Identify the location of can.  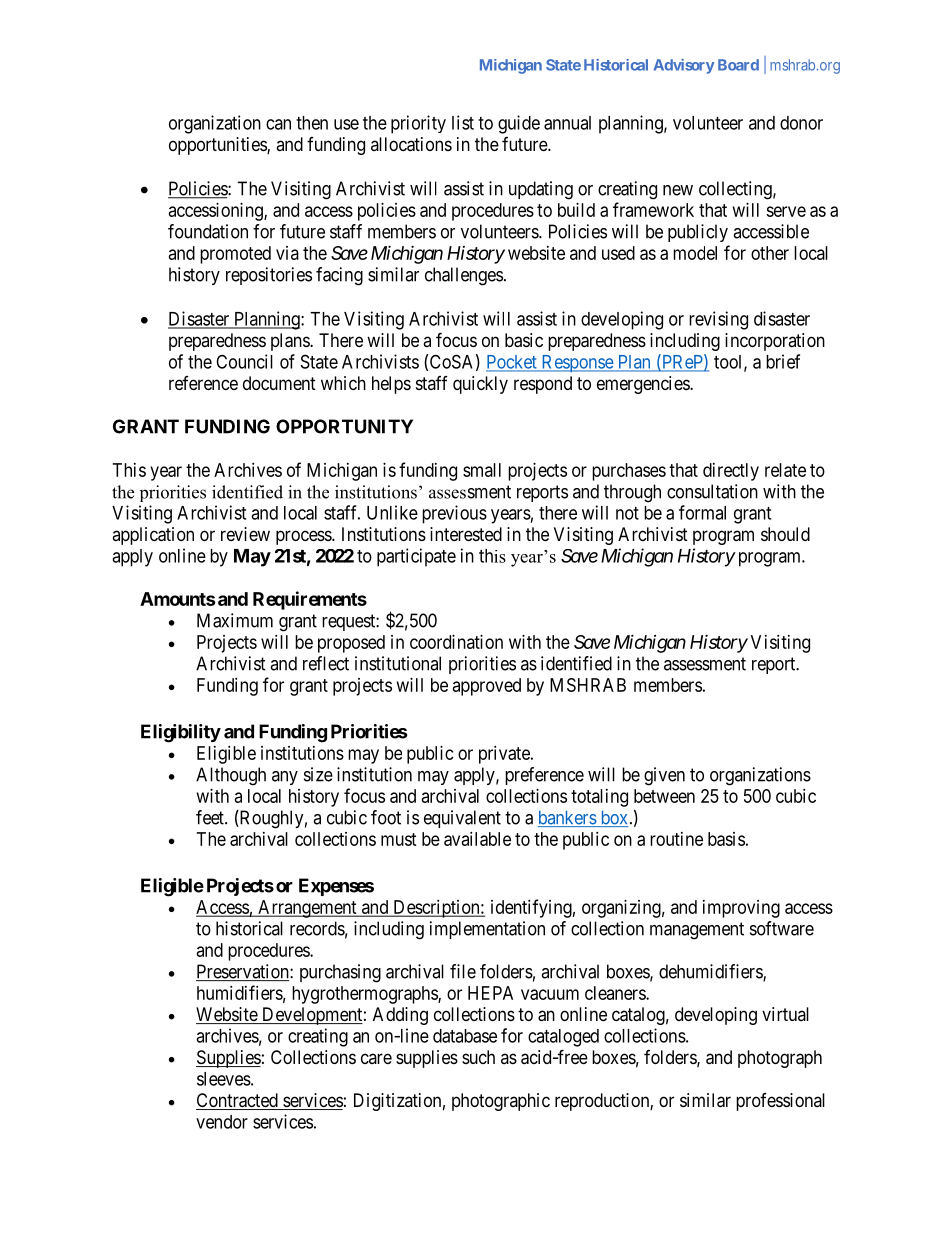
(278, 124).
